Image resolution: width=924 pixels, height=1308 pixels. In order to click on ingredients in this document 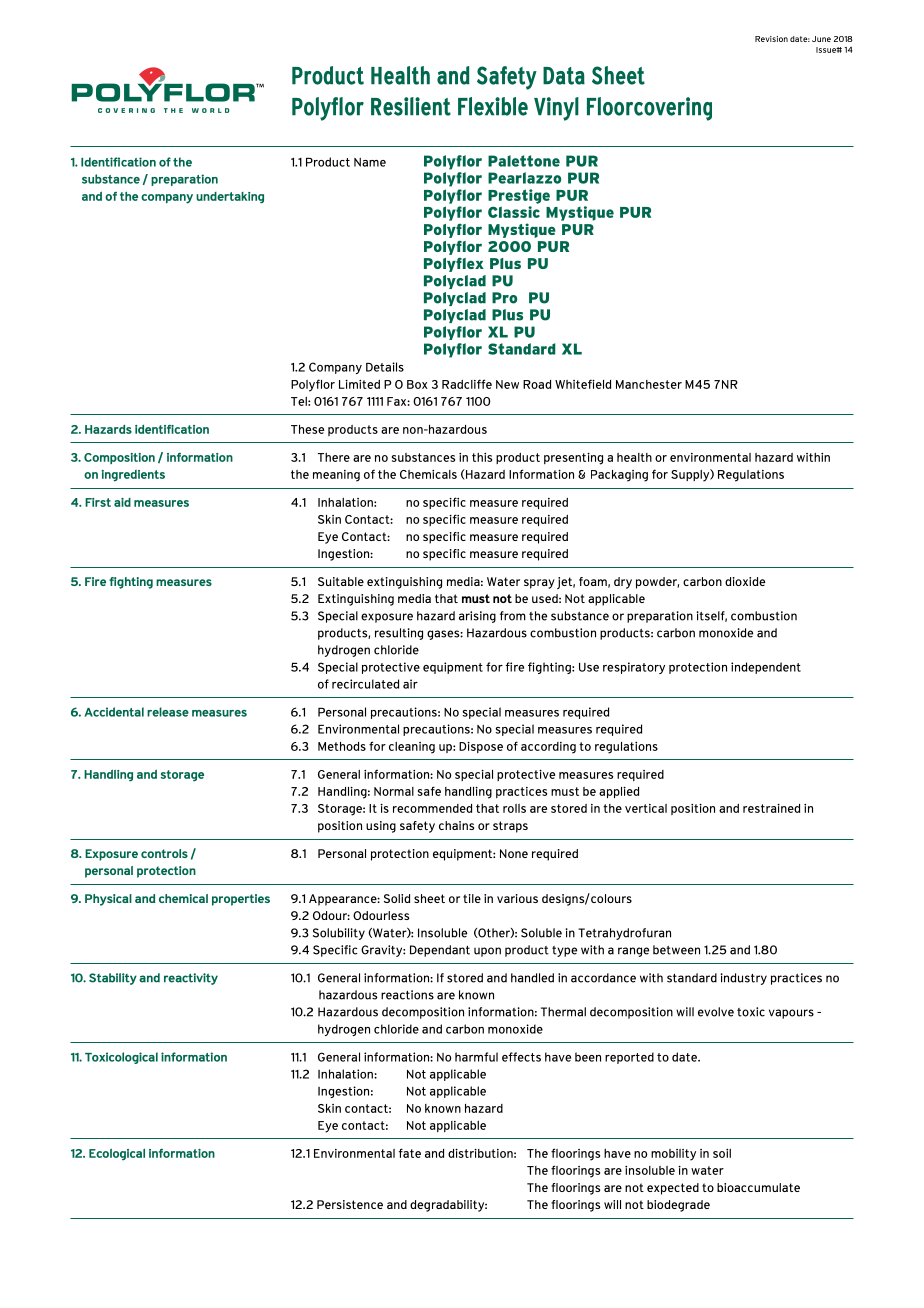, I will do `click(133, 476)`.
